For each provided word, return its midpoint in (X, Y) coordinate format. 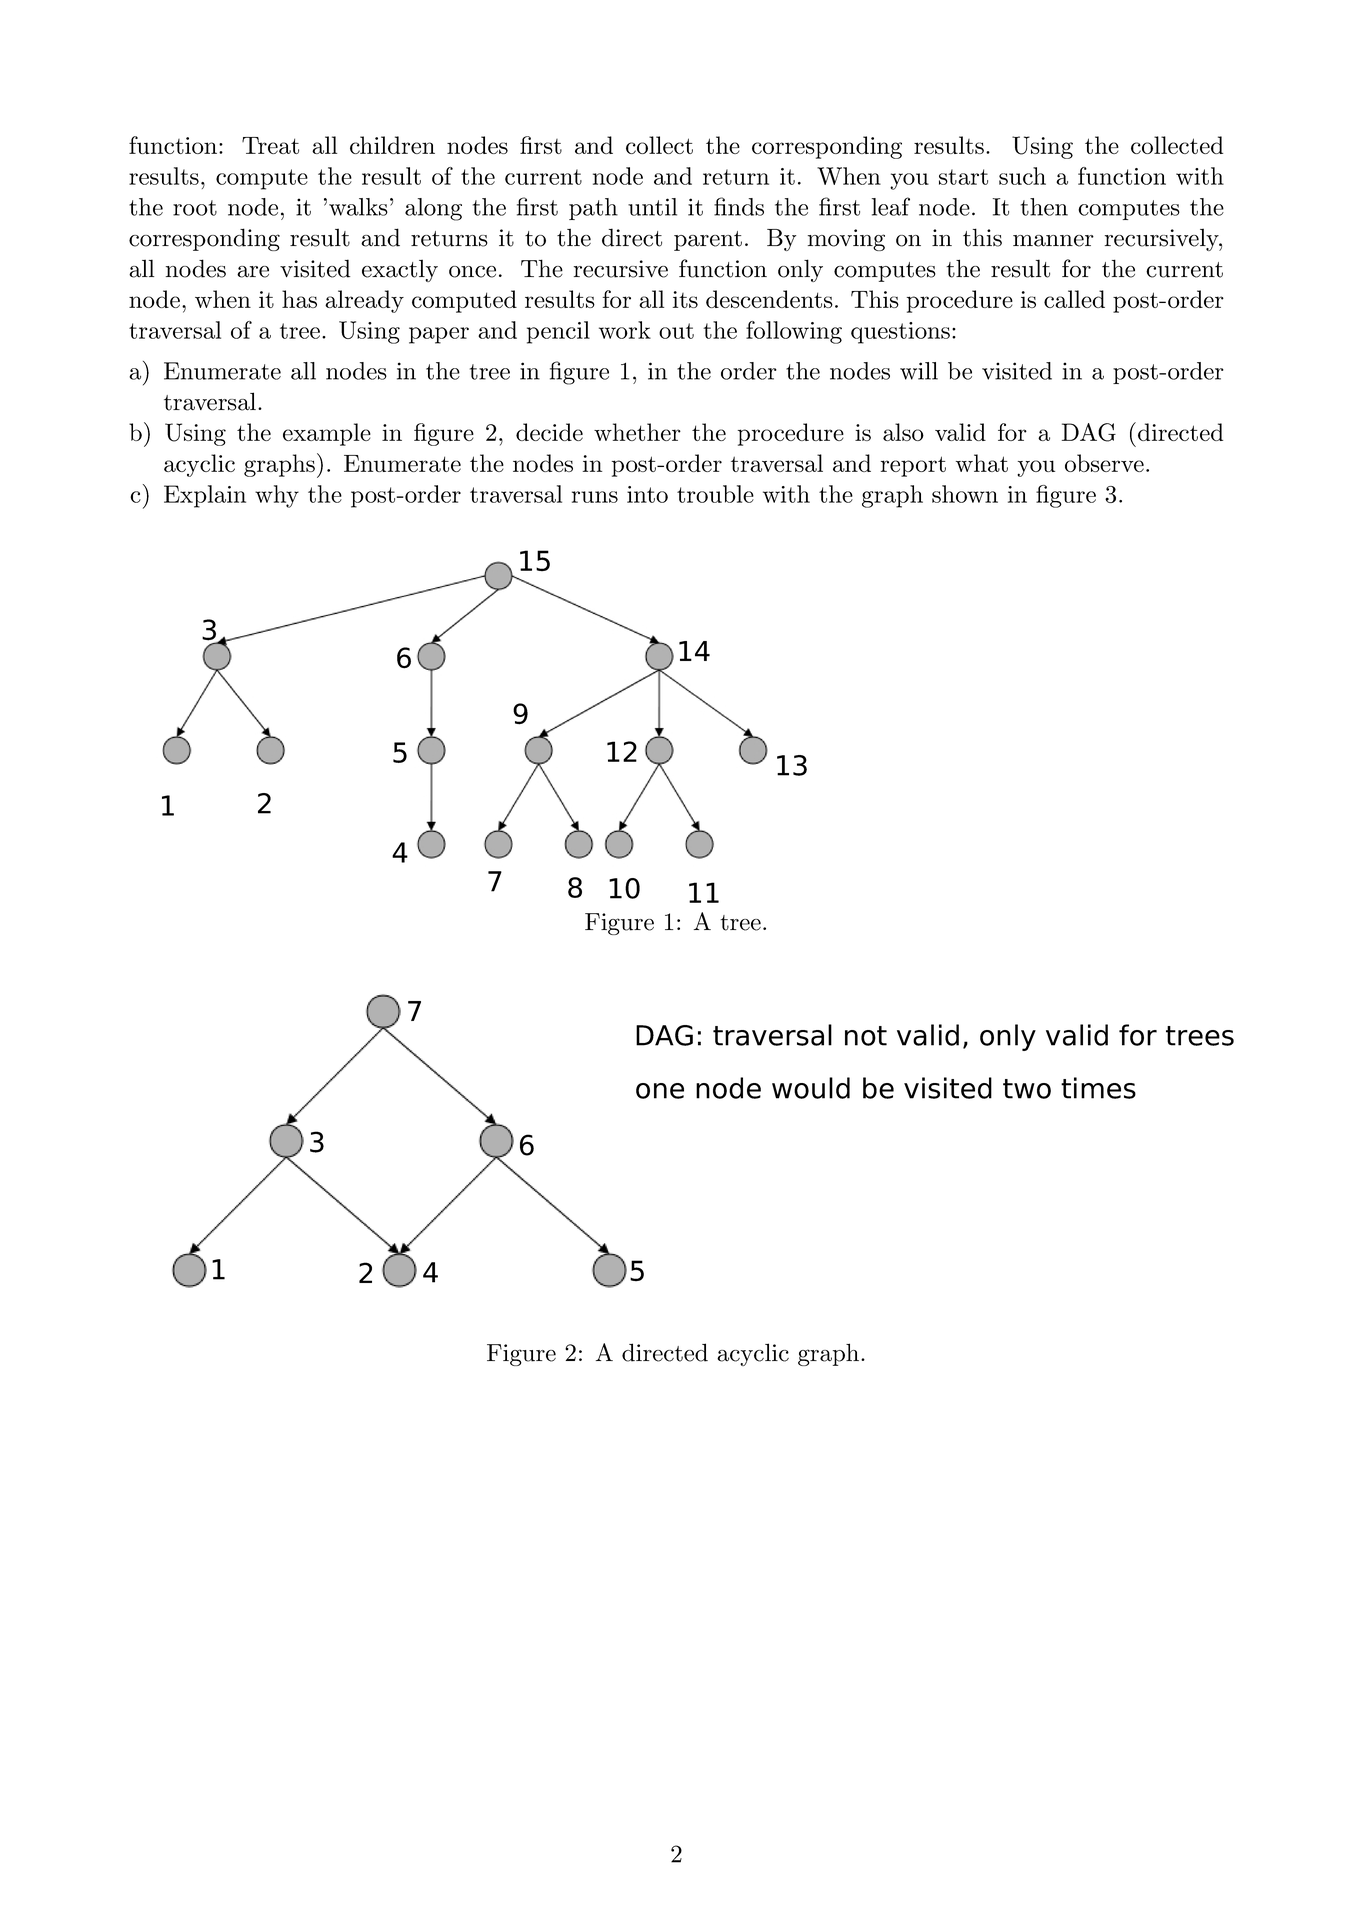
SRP (999, 1035)
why (277, 496)
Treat (270, 145)
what (982, 463)
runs (595, 497)
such (1022, 176)
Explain (205, 496)
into (647, 494)
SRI (660, 1091)
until (652, 207)
